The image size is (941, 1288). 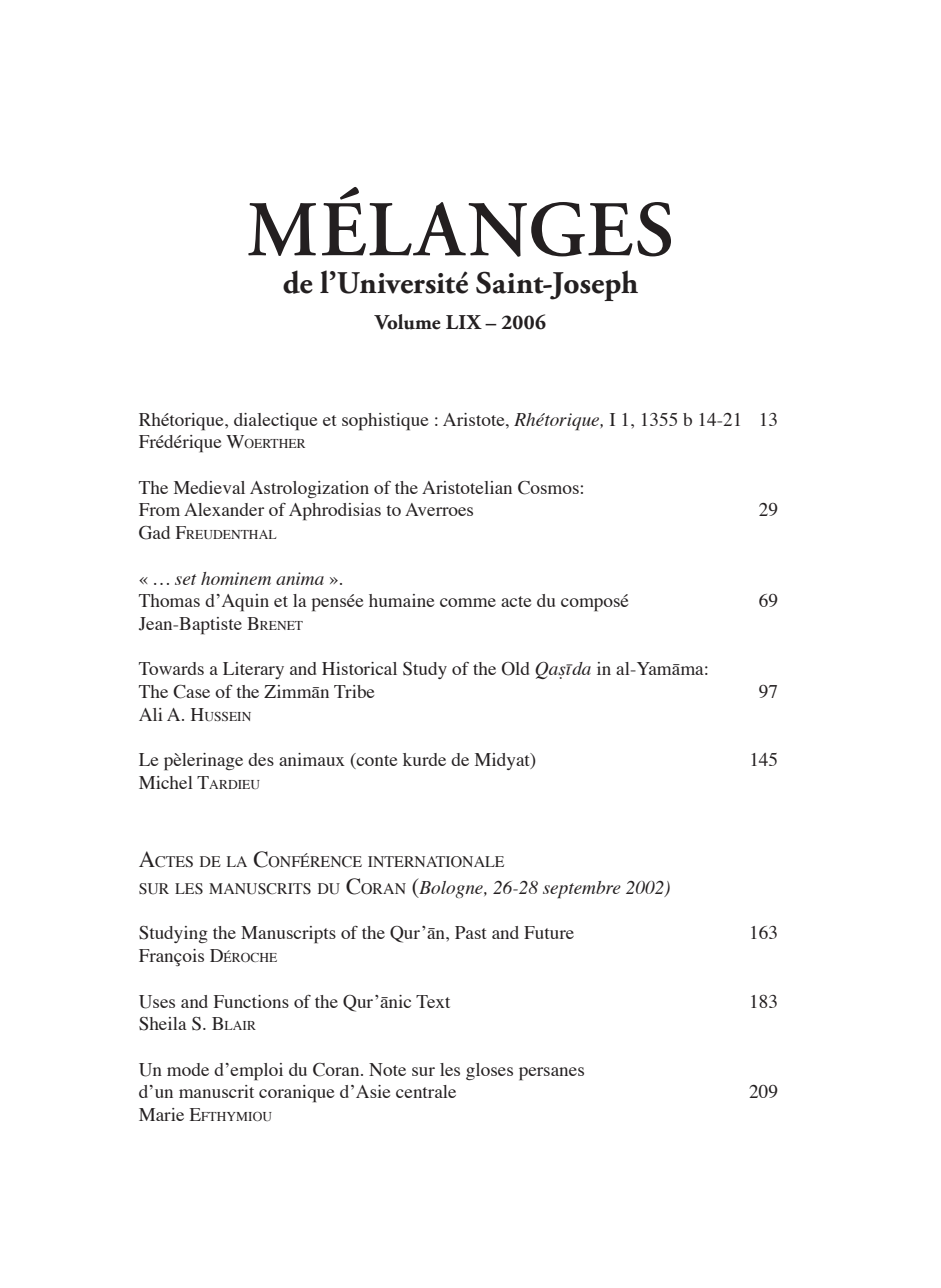 What do you see at coordinates (209, 487) in the screenshot?
I see `Medieval` at bounding box center [209, 487].
